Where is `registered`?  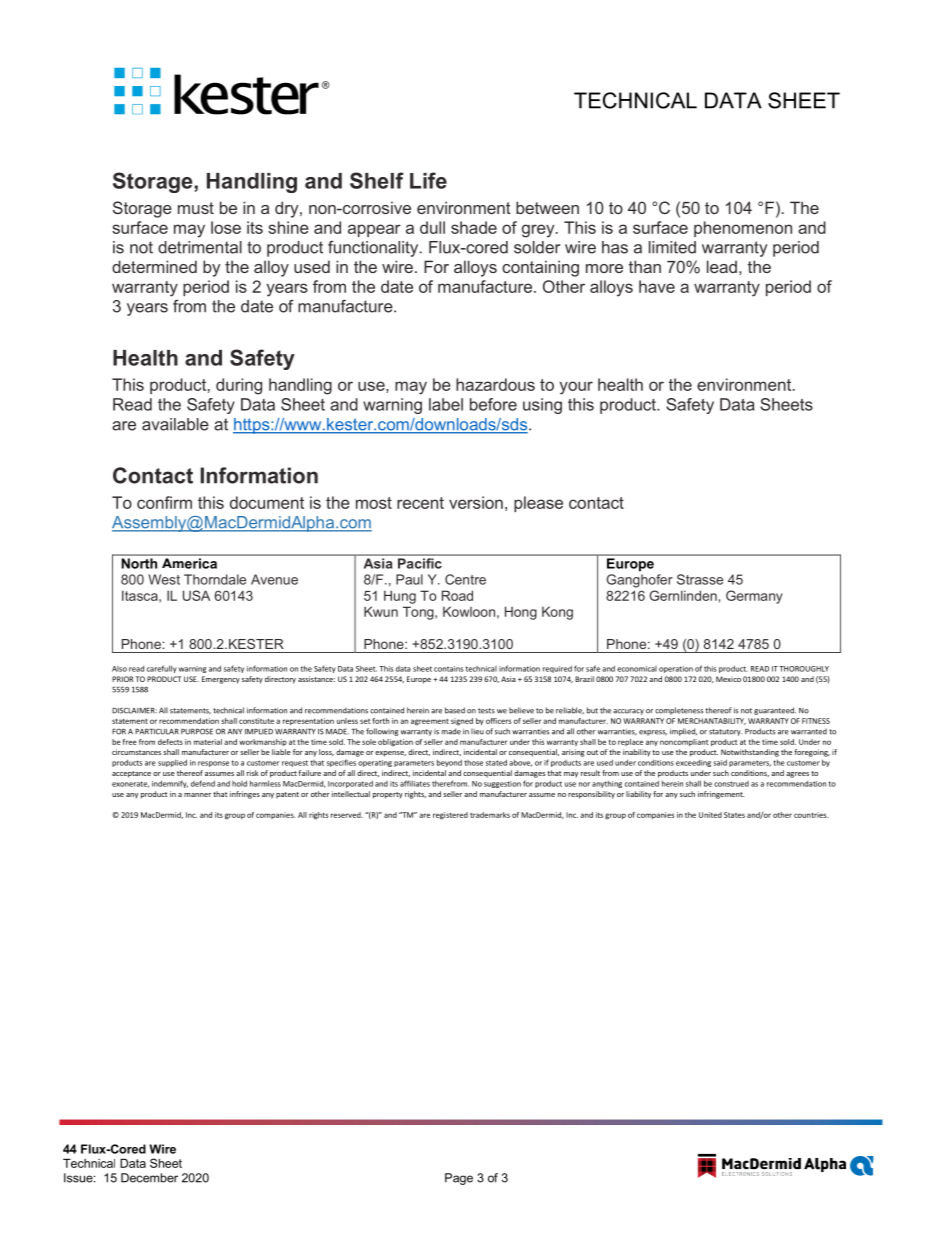
registered is located at coordinates (450, 816).
